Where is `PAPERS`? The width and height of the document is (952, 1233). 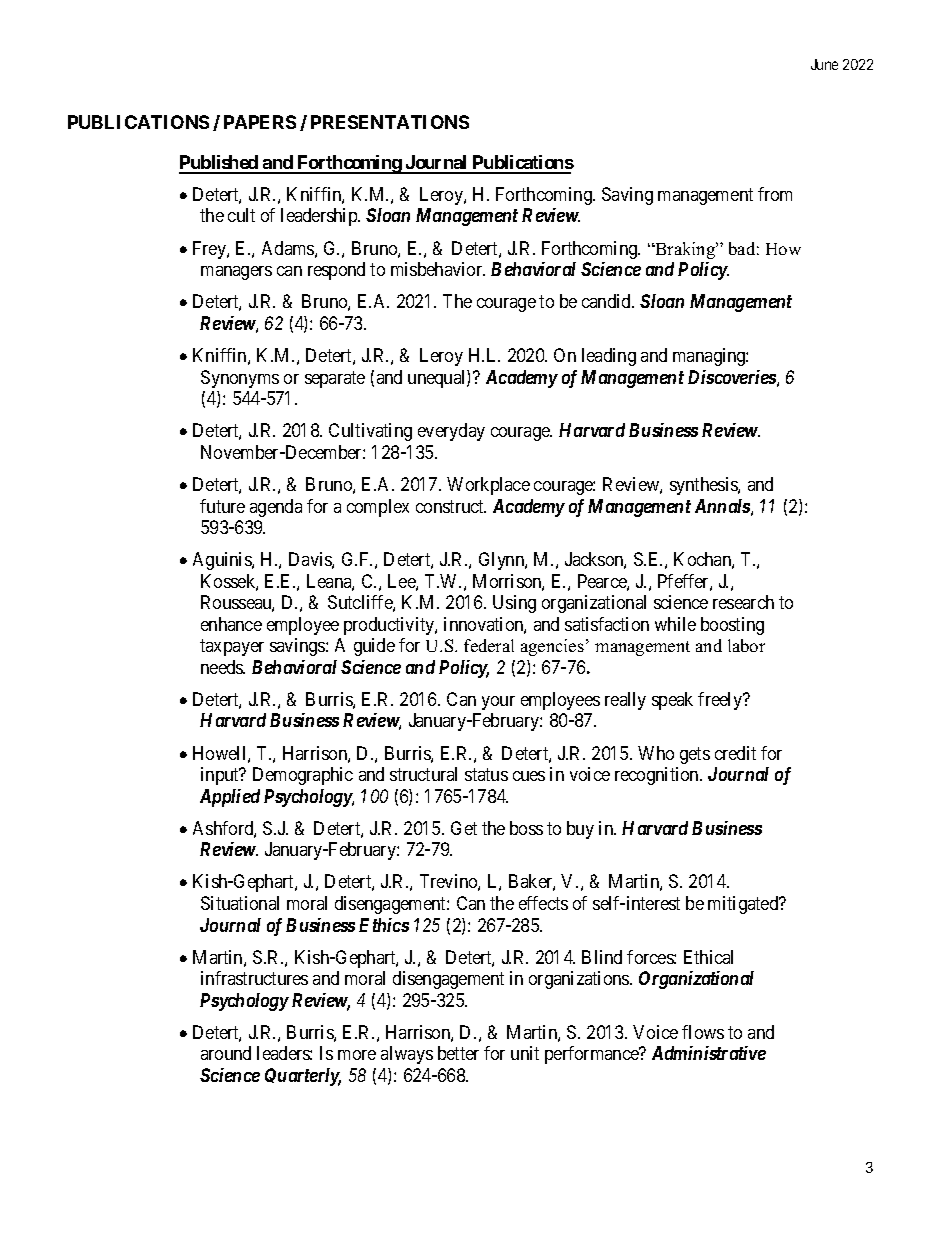
PAPERS is located at coordinates (260, 122).
